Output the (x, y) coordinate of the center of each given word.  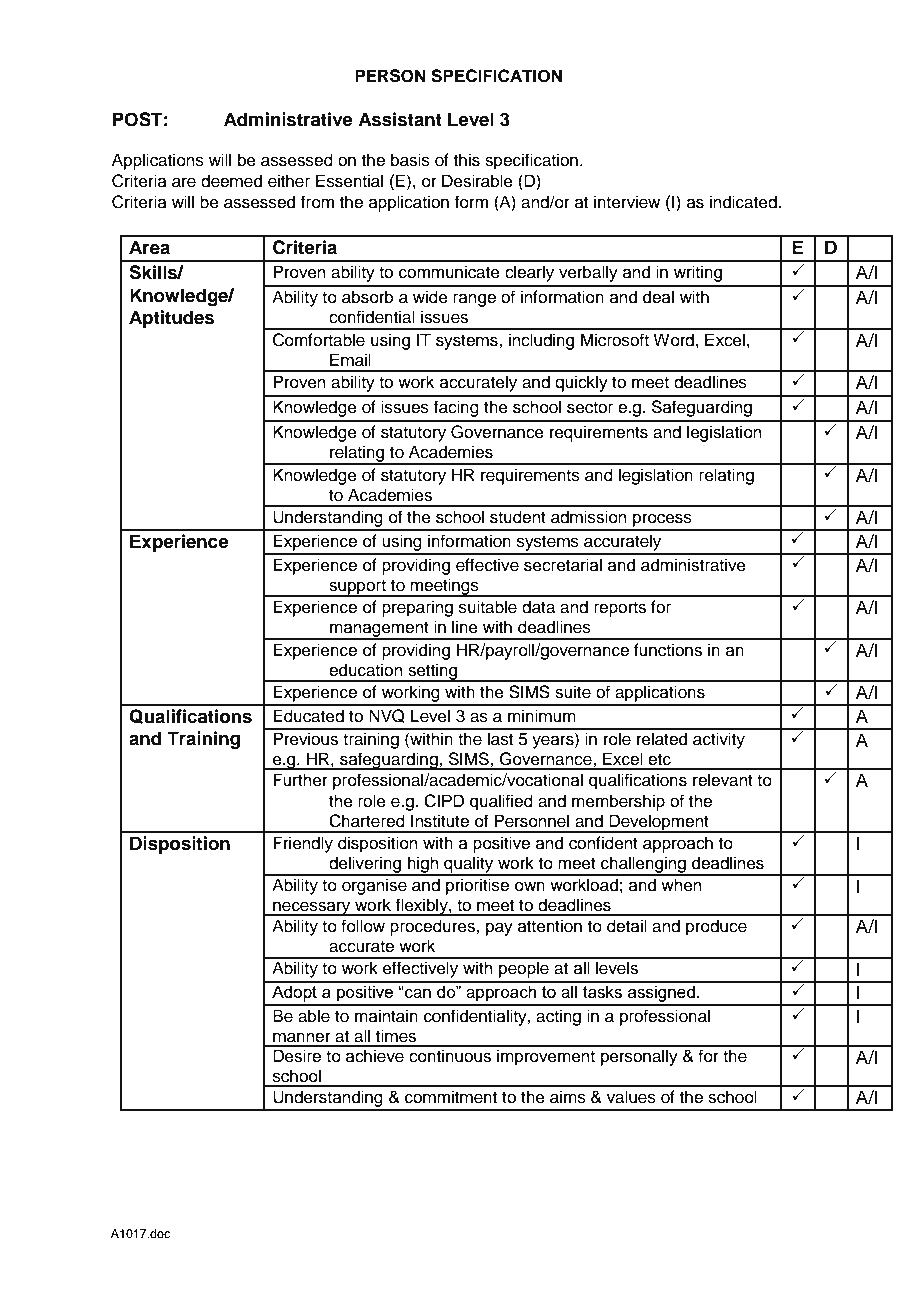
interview (627, 202)
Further (300, 780)
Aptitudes (171, 319)
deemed (231, 181)
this (467, 160)
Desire (297, 1056)
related (662, 739)
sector (590, 408)
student (518, 517)
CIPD (444, 801)
